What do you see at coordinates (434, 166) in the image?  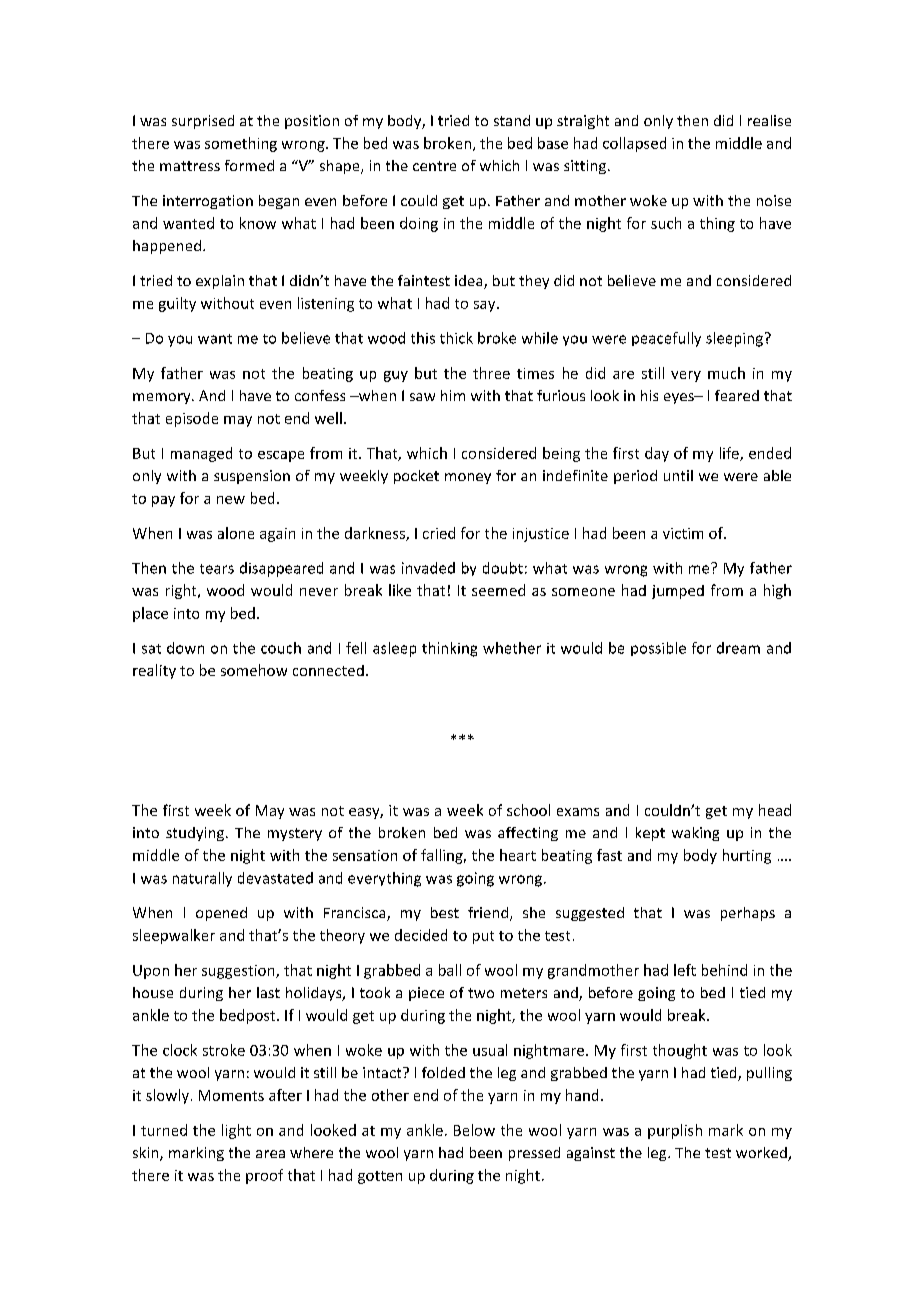 I see `centre` at bounding box center [434, 166].
